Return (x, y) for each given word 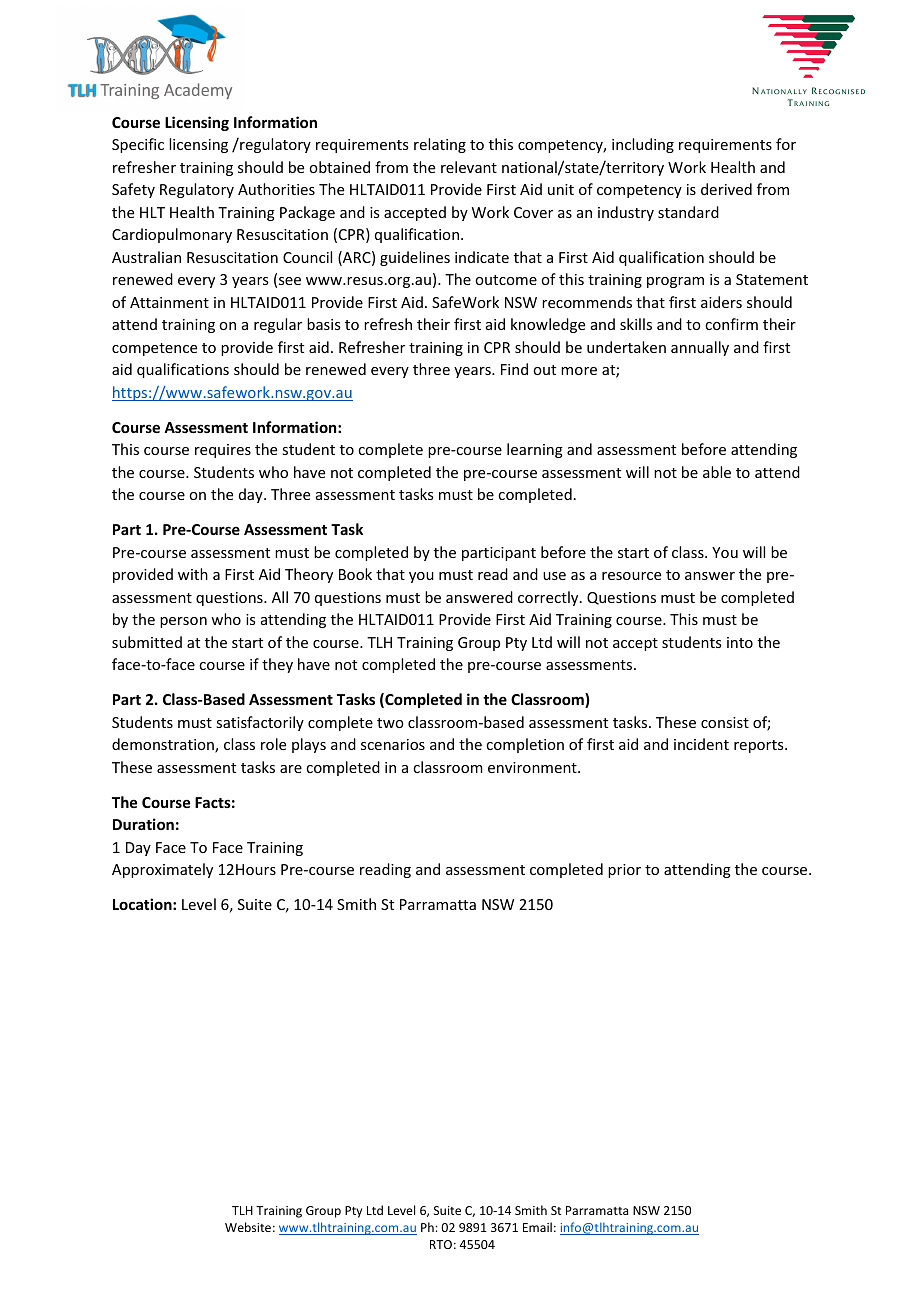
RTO (441, 1244)
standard (688, 212)
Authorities (276, 189)
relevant (469, 167)
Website (248, 1227)
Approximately (162, 870)
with (193, 574)
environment (533, 767)
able (717, 472)
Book (355, 574)
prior (624, 871)
